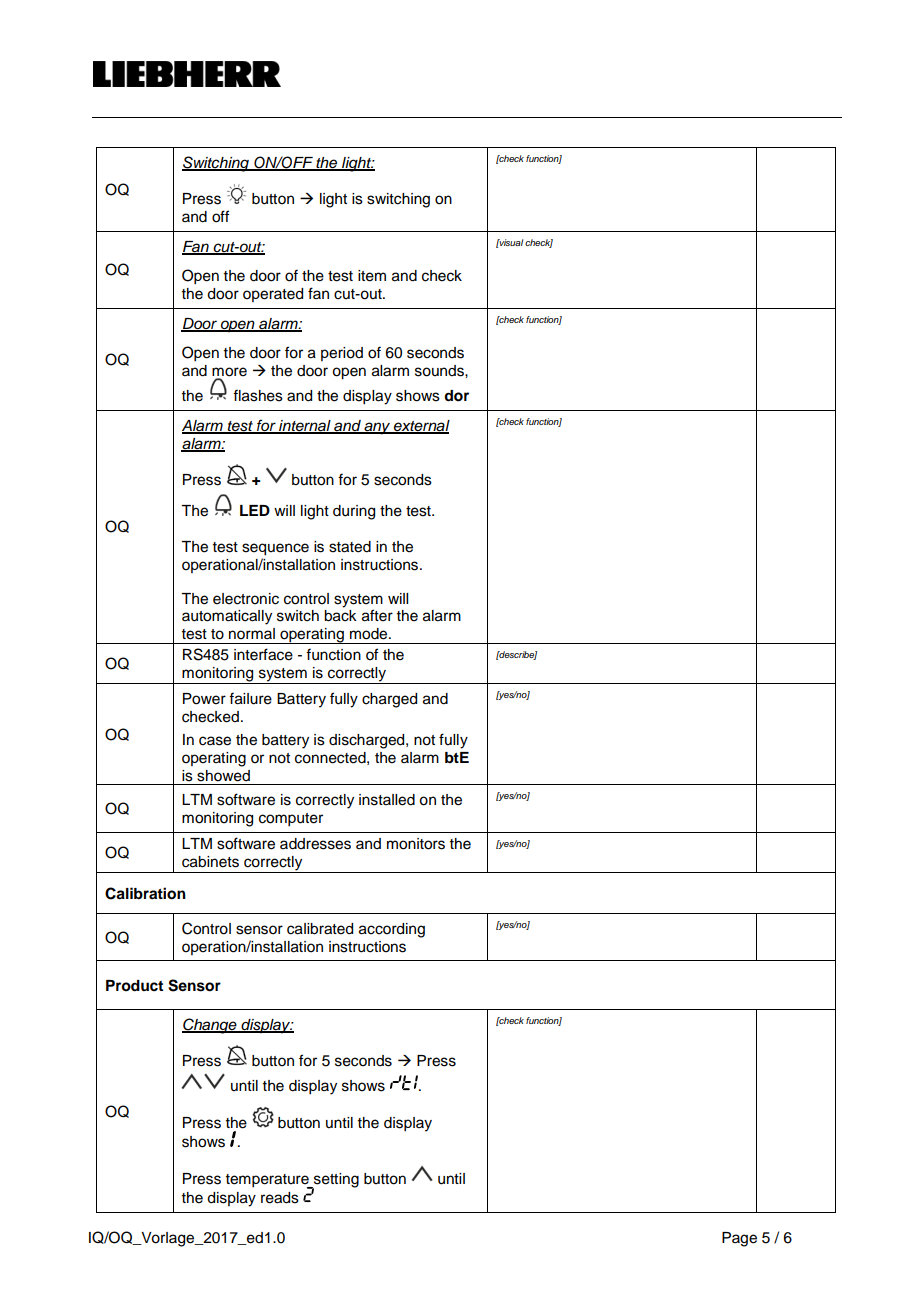 The height and width of the screenshot is (1308, 924). I want to click on automatically, so click(227, 617).
